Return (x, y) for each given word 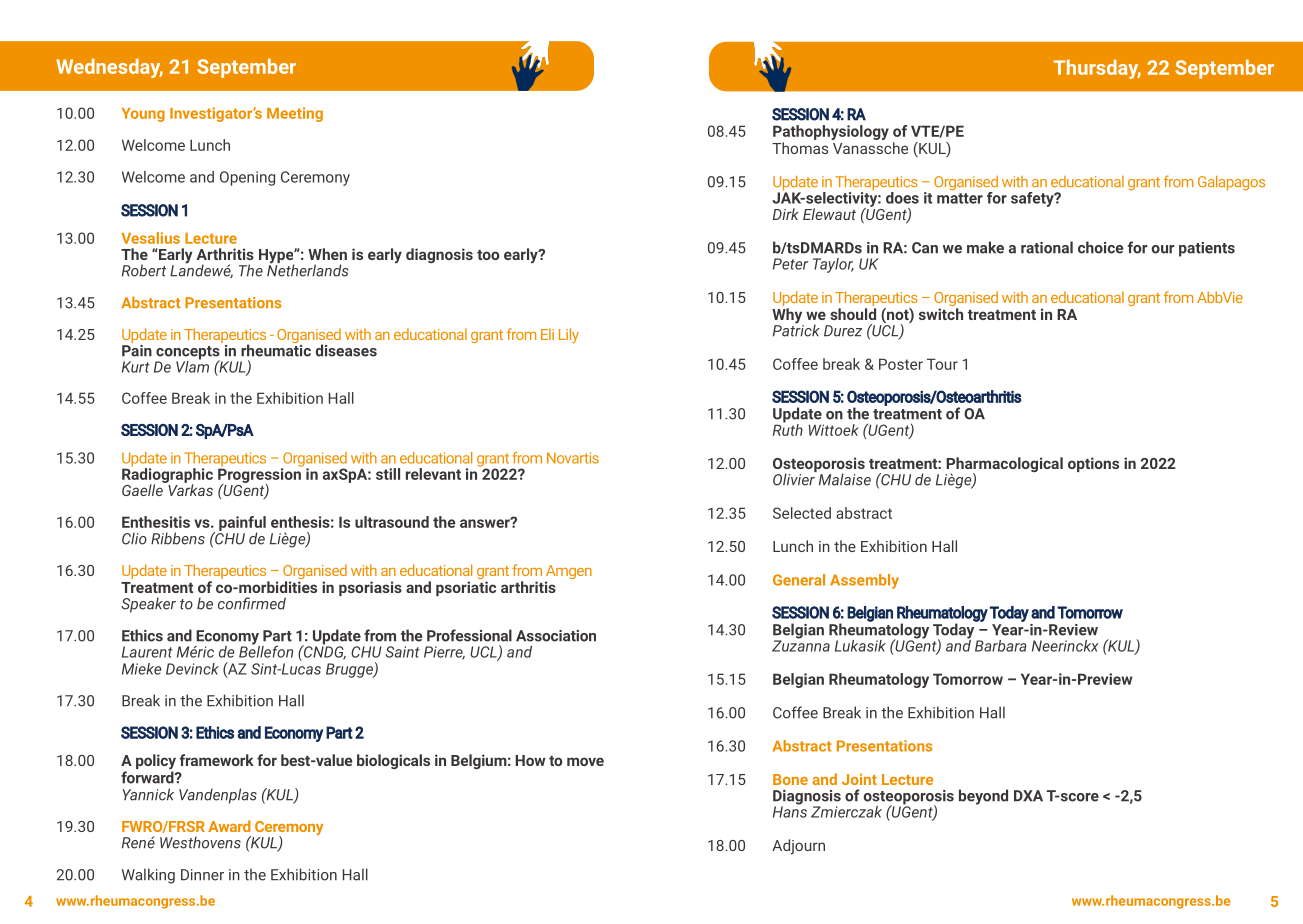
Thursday (1097, 69)
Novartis (573, 458)
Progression (260, 475)
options (1093, 464)
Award (229, 826)
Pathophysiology (831, 134)
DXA (1028, 796)
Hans (790, 811)
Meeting (295, 114)
